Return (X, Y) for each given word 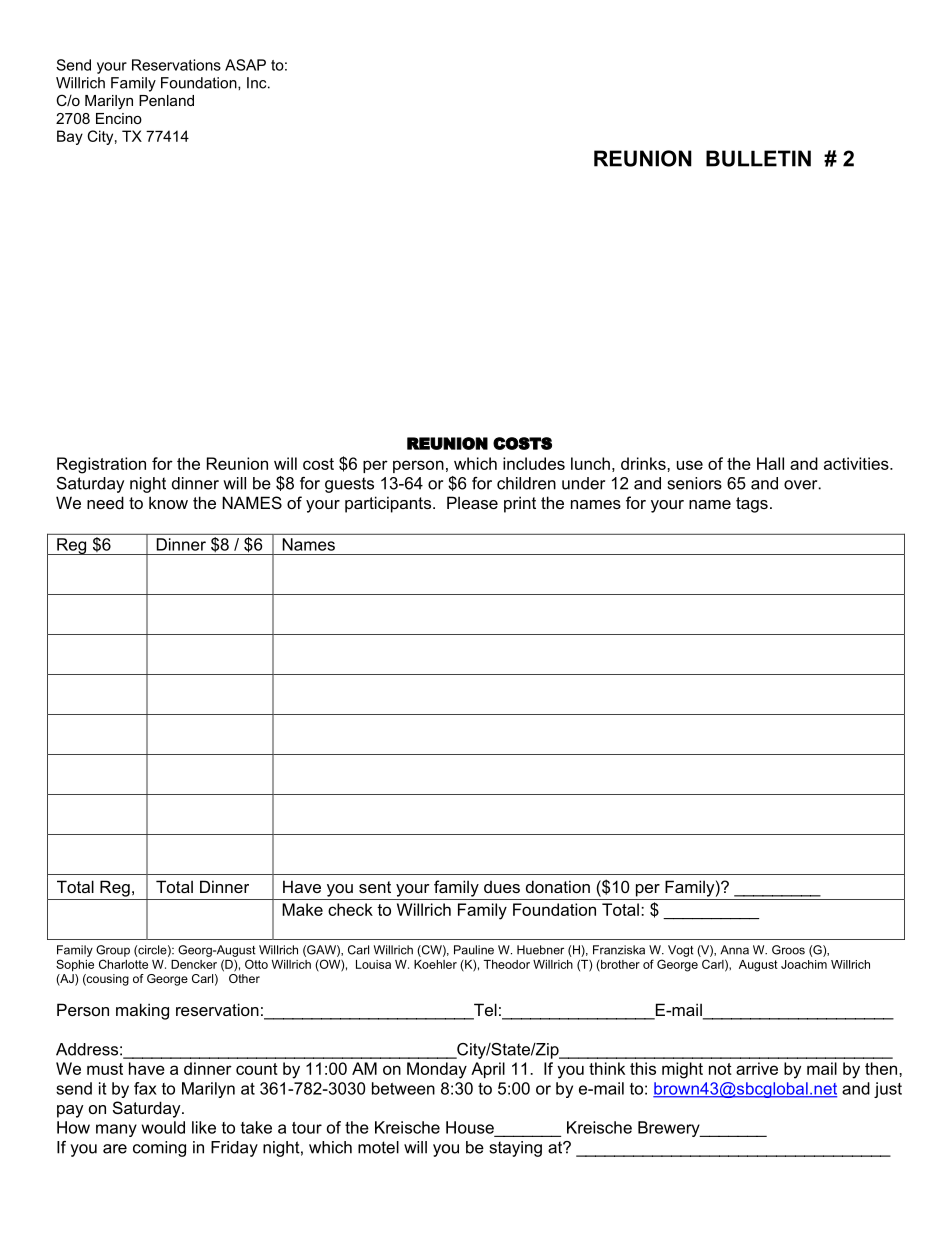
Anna (734, 950)
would (163, 1127)
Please (472, 502)
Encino (119, 118)
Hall (770, 463)
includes (534, 463)
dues (502, 887)
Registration (101, 465)
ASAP (245, 65)
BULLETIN (758, 158)
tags (752, 505)
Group (113, 951)
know (168, 502)
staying (516, 1149)
